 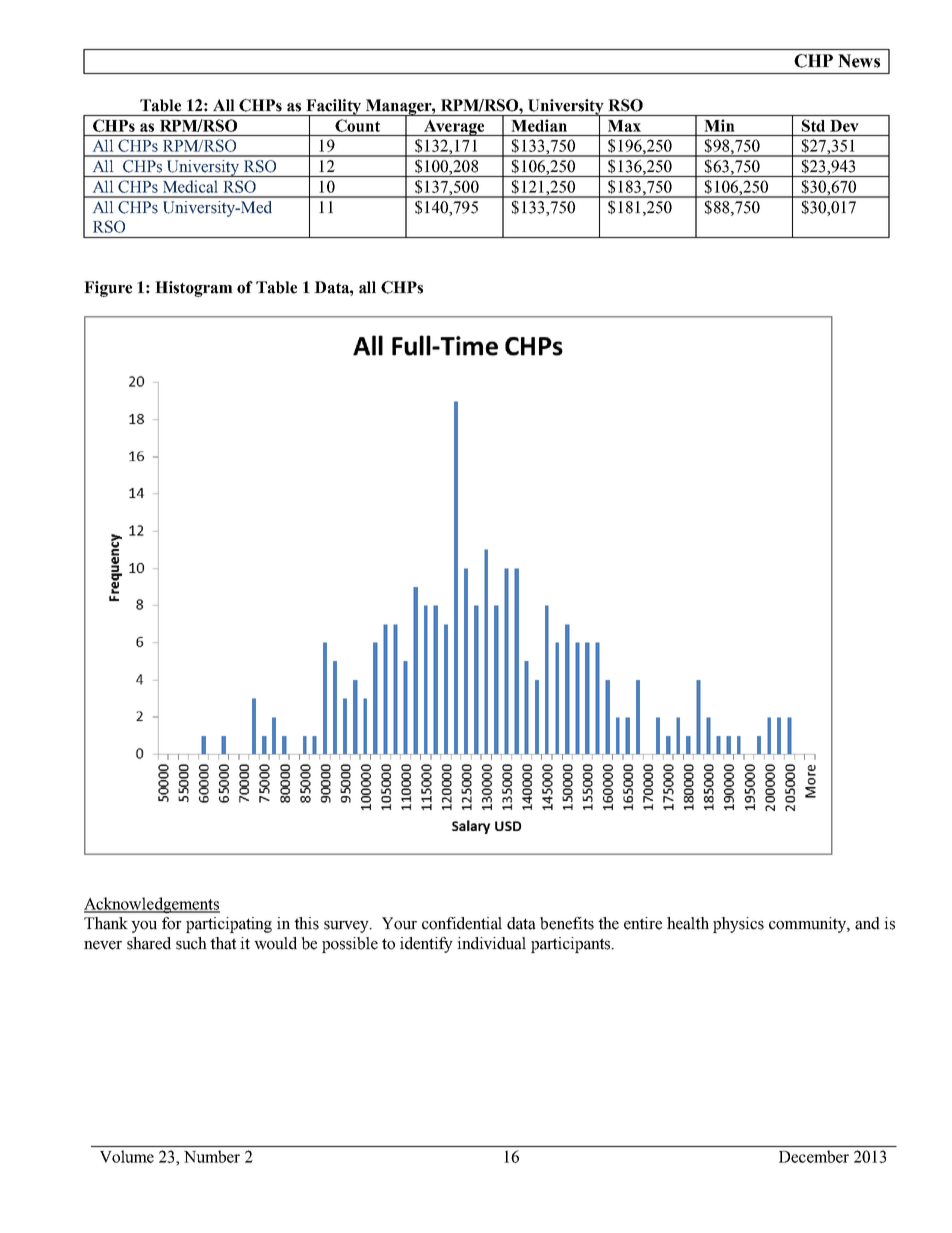 I want to click on Max, so click(x=624, y=126).
